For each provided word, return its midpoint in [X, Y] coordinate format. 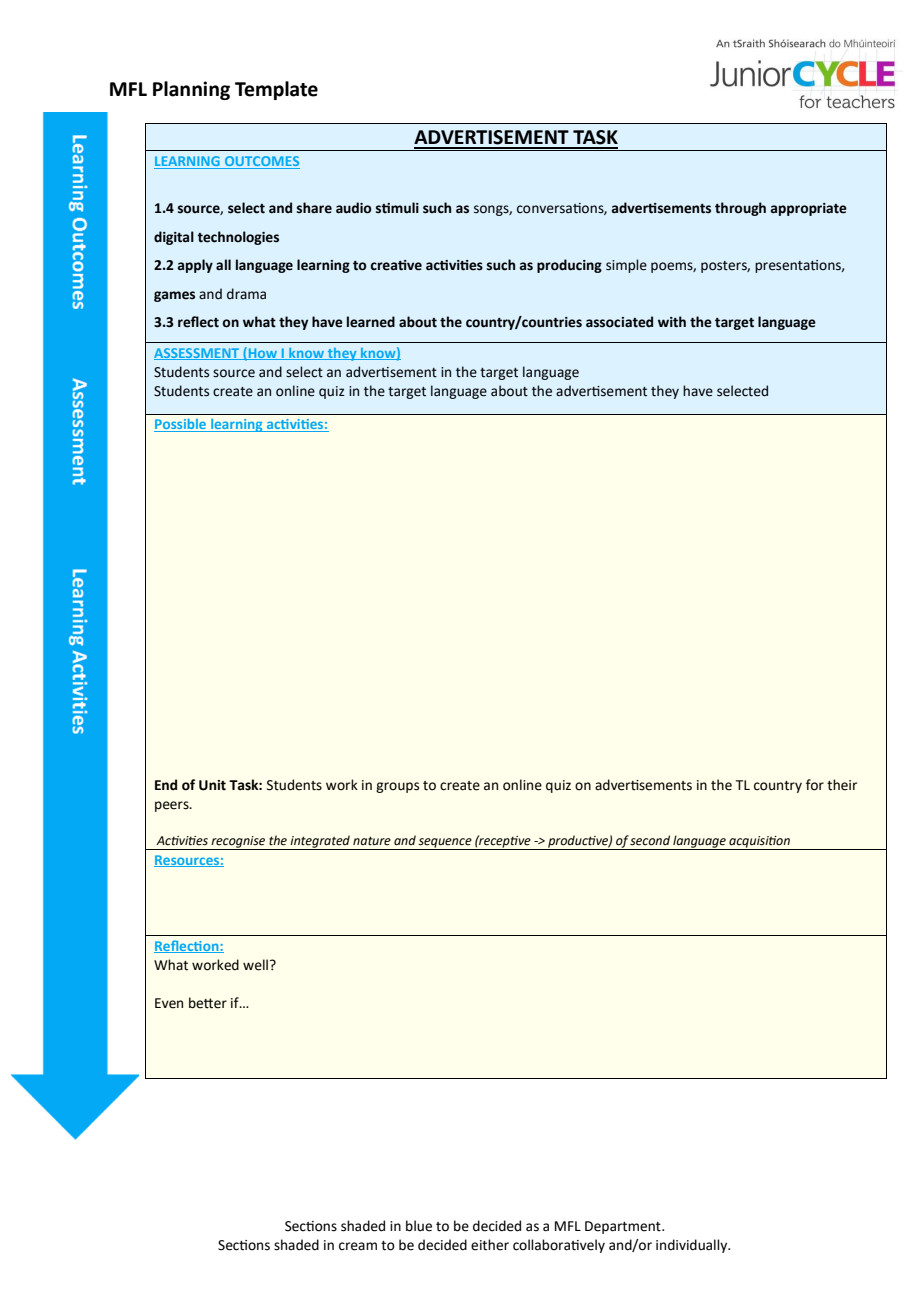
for [815, 785]
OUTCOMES [262, 161]
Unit [212, 785]
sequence [445, 844]
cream [358, 1246]
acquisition [759, 843]
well [255, 965]
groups [397, 787]
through [740, 209]
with [672, 322]
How [263, 353]
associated [619, 322]
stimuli [397, 208]
